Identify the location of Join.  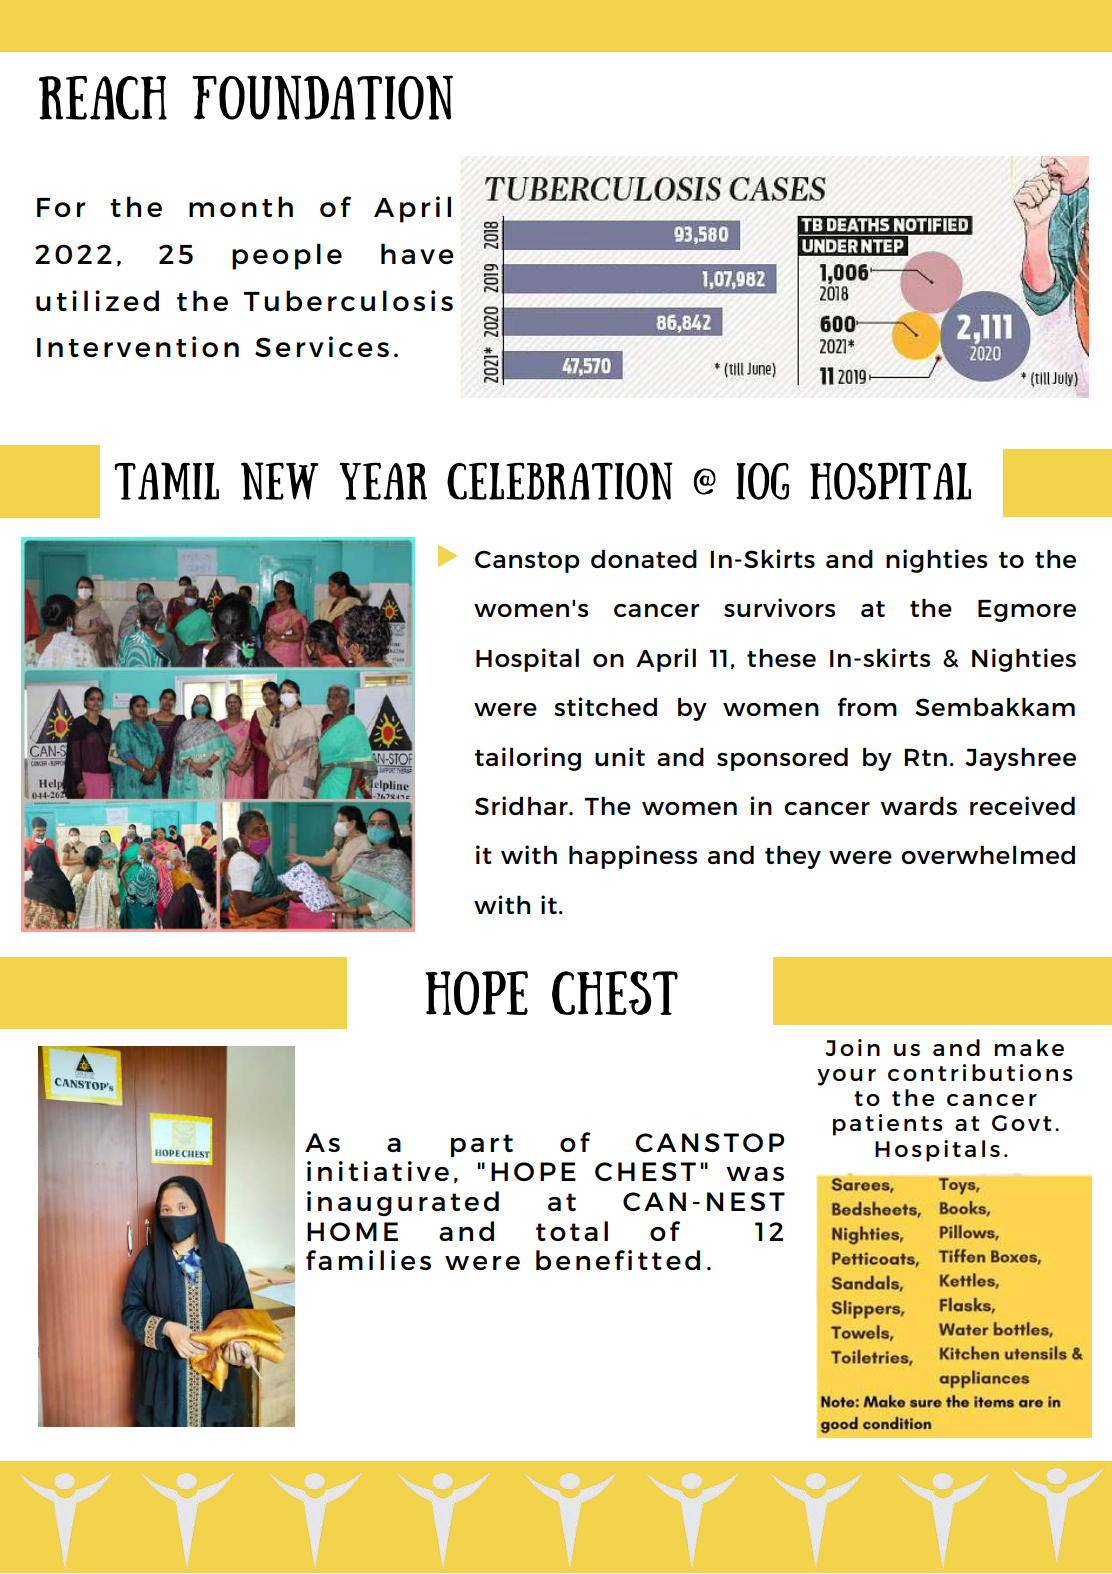
(852, 1047).
